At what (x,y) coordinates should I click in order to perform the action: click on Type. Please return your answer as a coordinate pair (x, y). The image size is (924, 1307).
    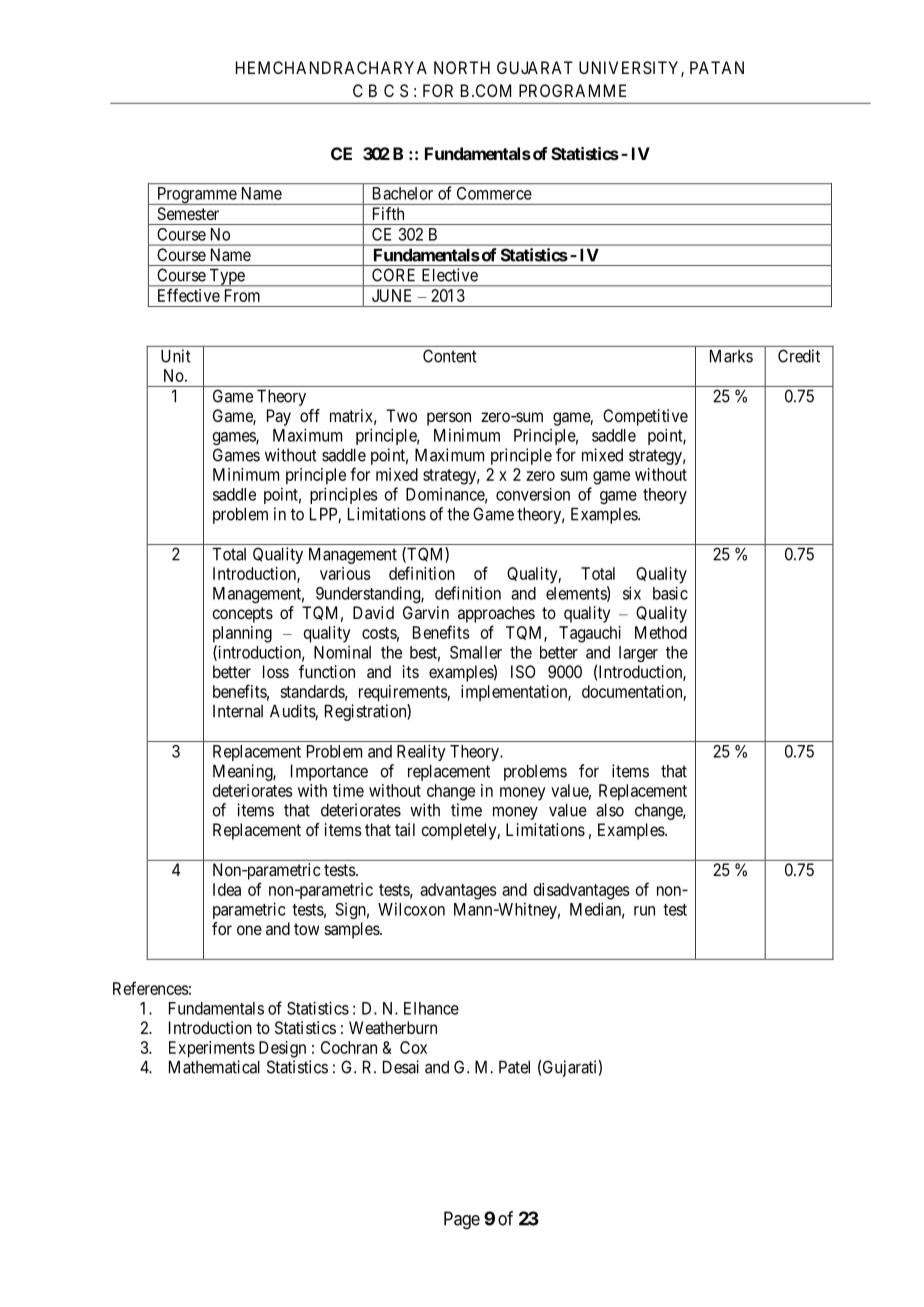
    Looking at the image, I should click on (227, 277).
